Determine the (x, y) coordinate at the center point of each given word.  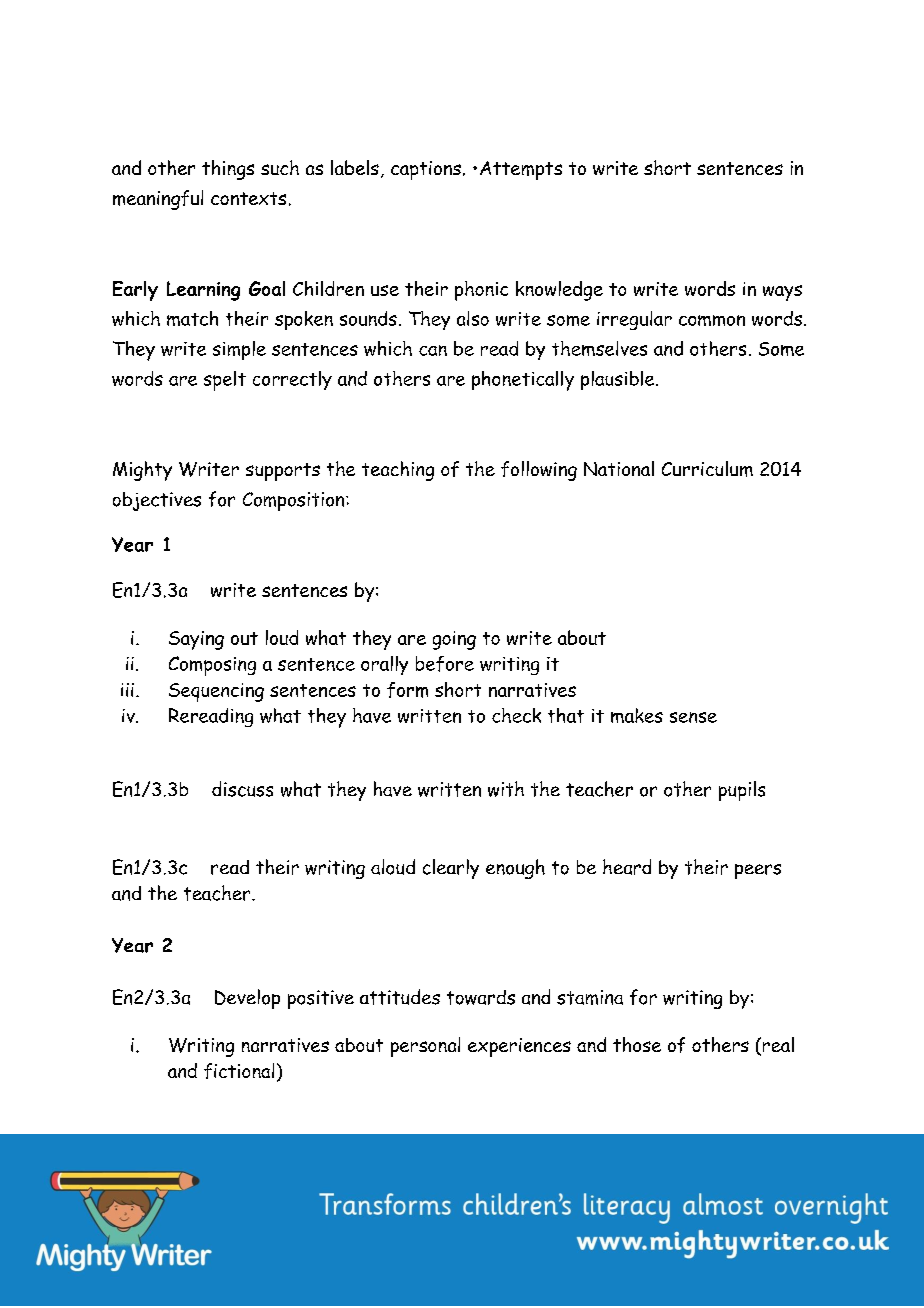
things (228, 170)
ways (782, 293)
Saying (196, 640)
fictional (239, 1071)
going (454, 640)
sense (693, 717)
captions (426, 170)
